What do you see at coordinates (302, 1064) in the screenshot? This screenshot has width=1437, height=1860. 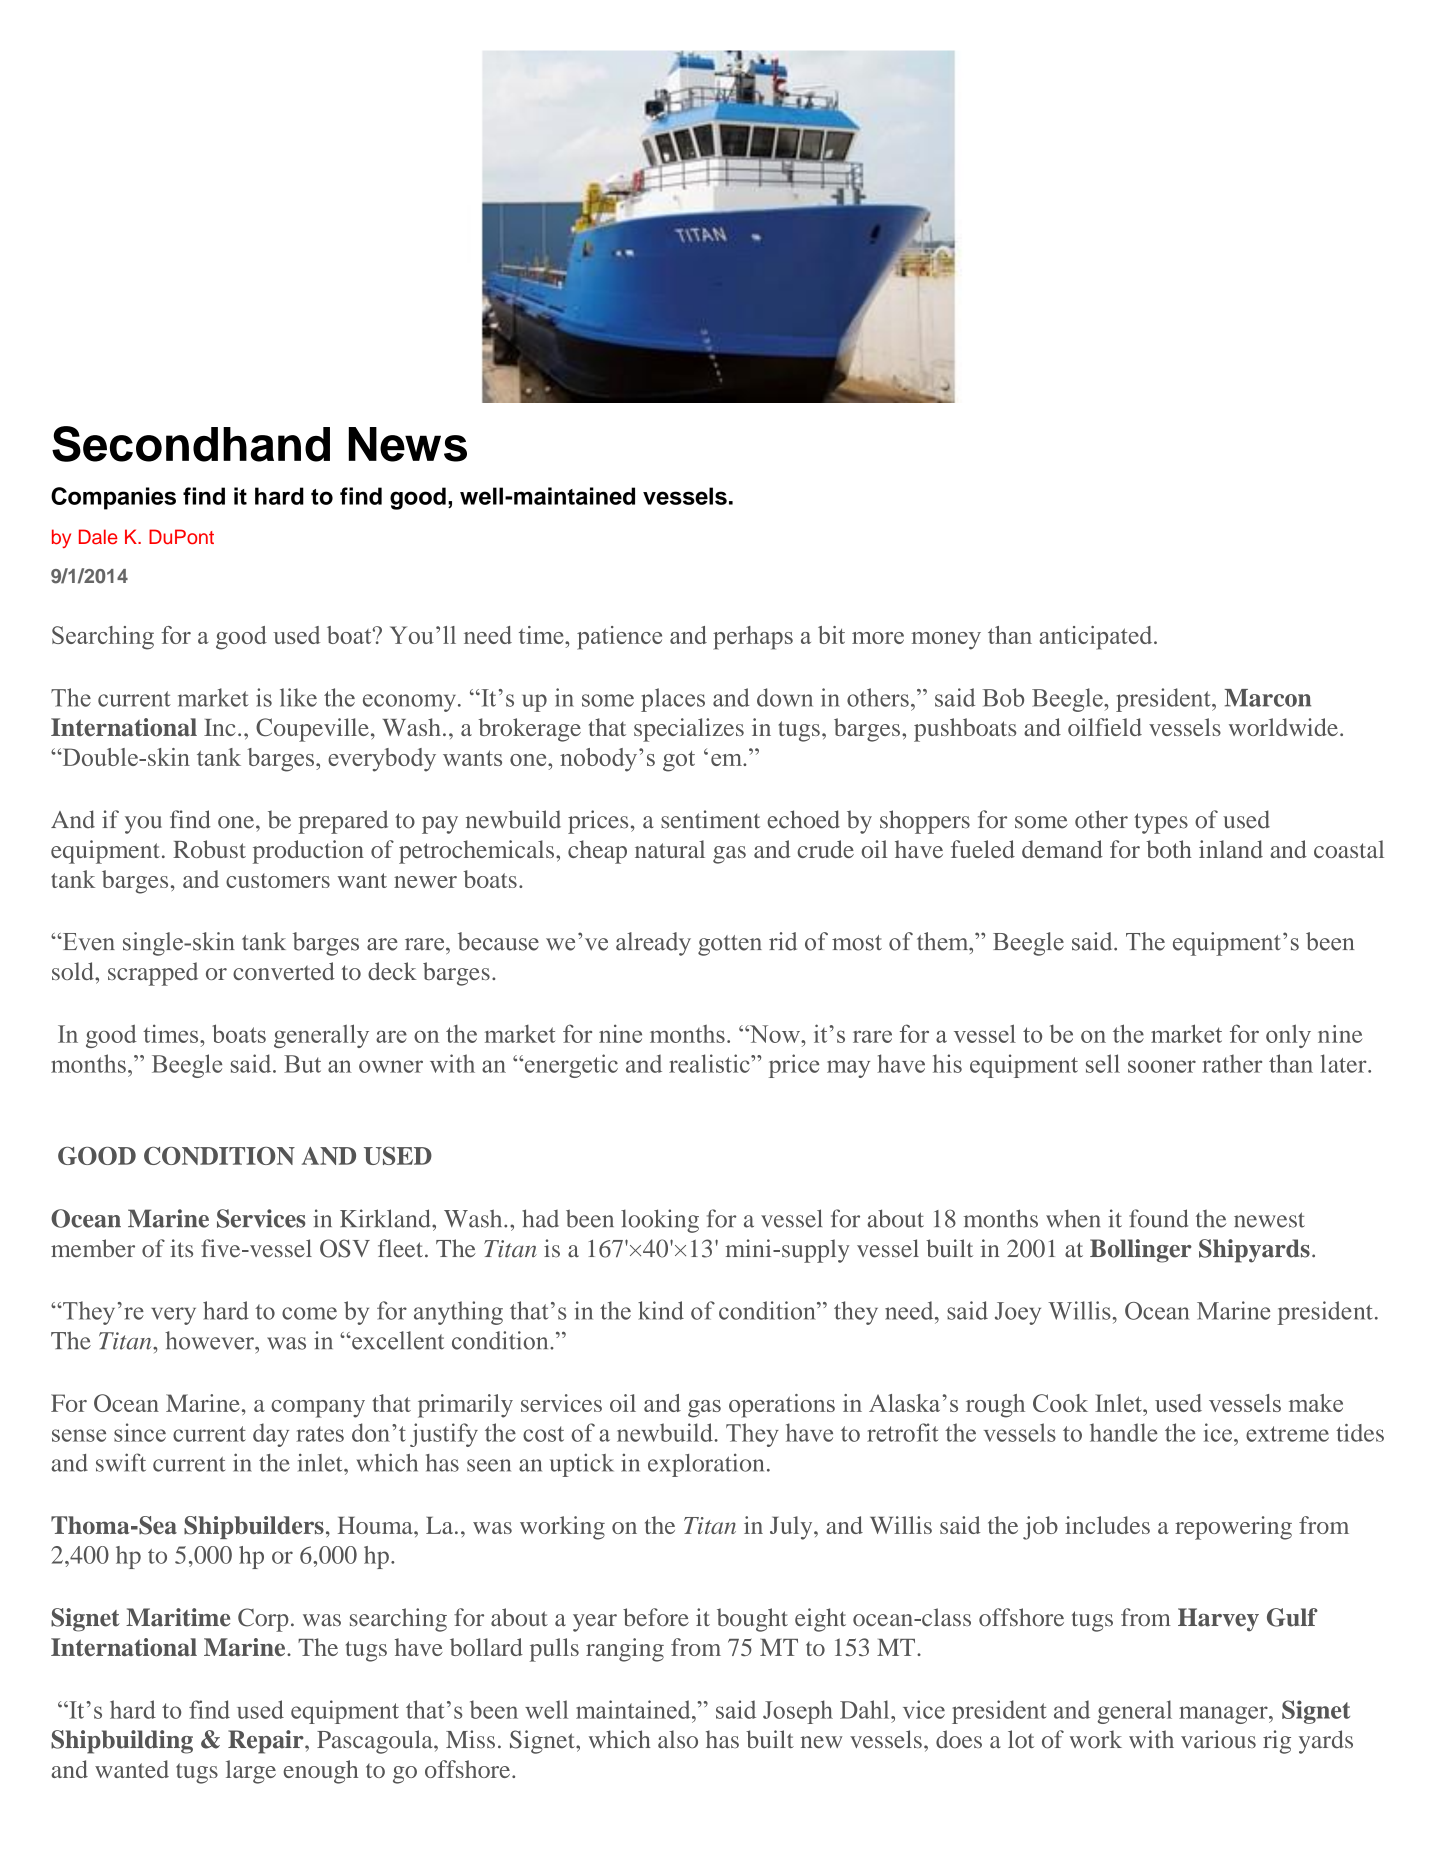 I see `But` at bounding box center [302, 1064].
